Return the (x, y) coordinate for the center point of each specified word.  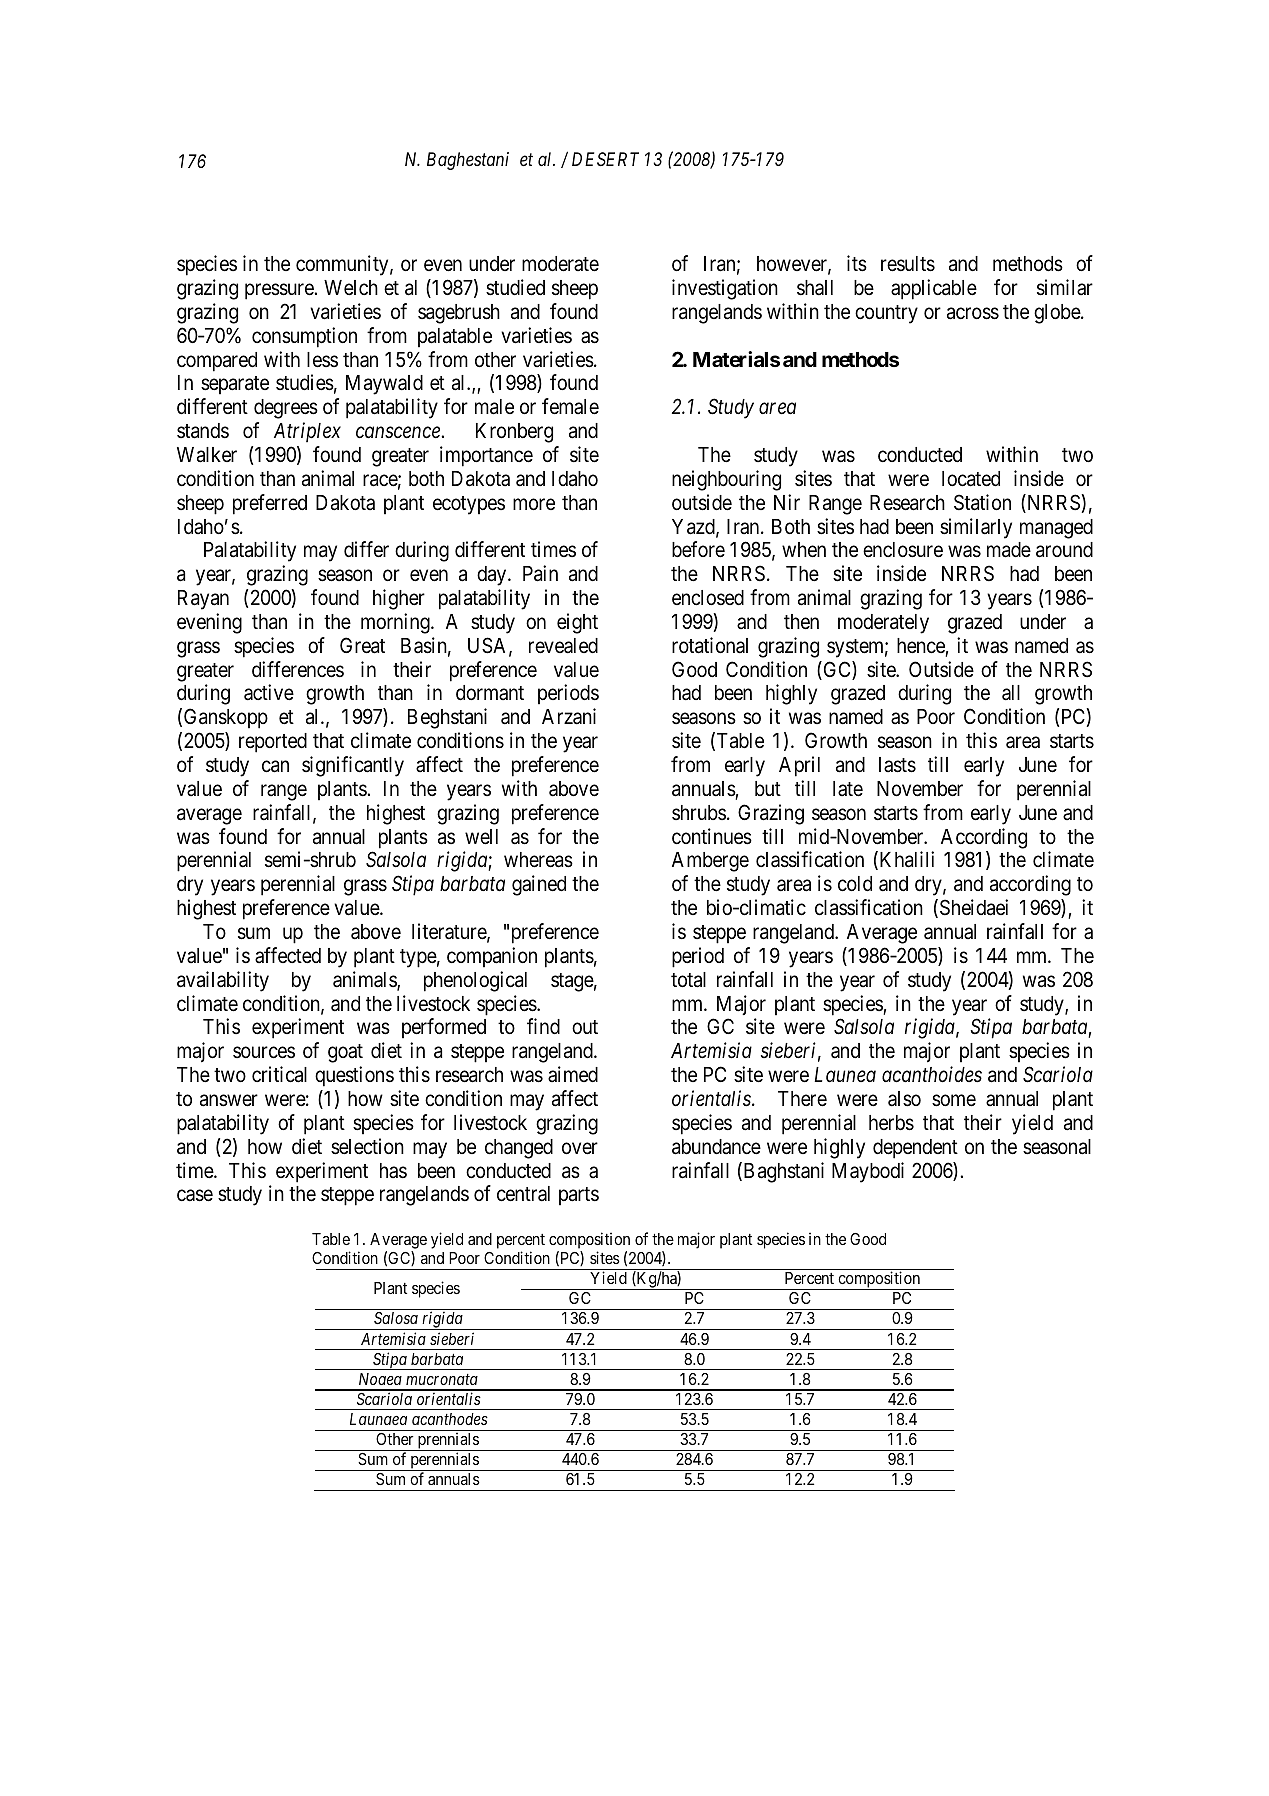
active (269, 692)
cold (855, 884)
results (908, 264)
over (580, 1148)
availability (223, 981)
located (971, 479)
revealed (563, 646)
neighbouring (726, 480)
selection (367, 1146)
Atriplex (307, 432)
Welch (351, 288)
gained (539, 885)
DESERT (605, 159)
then (801, 622)
